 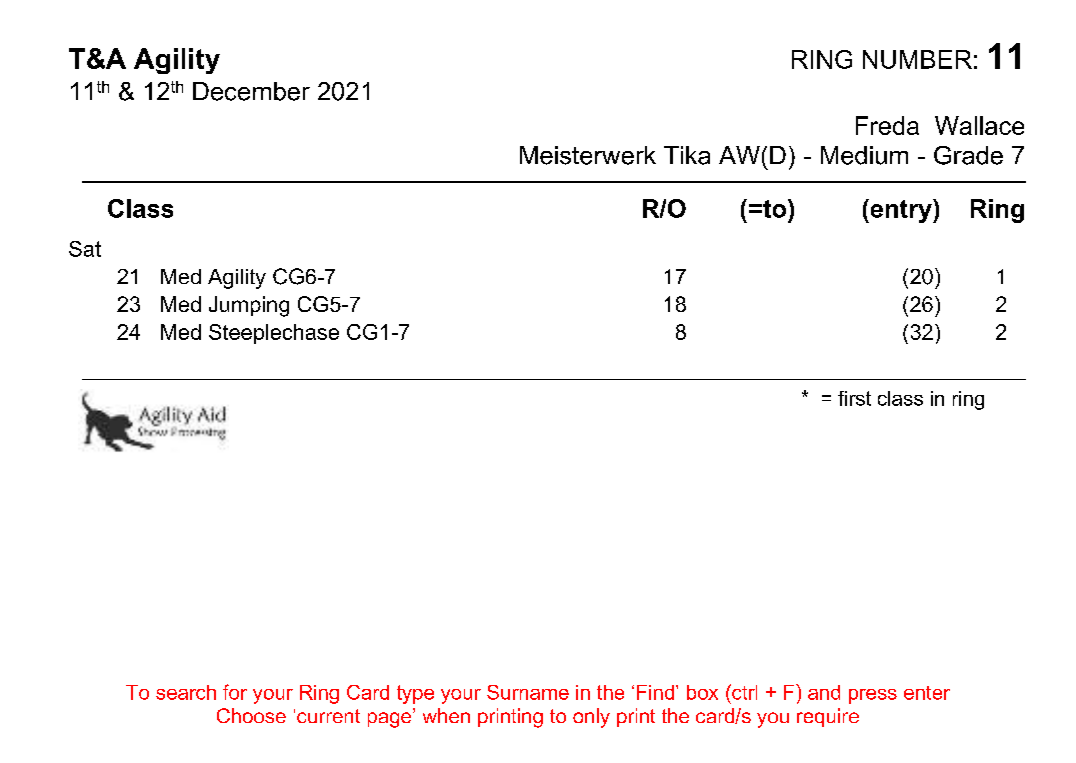 What do you see at coordinates (824, 692) in the document?
I see `and` at bounding box center [824, 692].
